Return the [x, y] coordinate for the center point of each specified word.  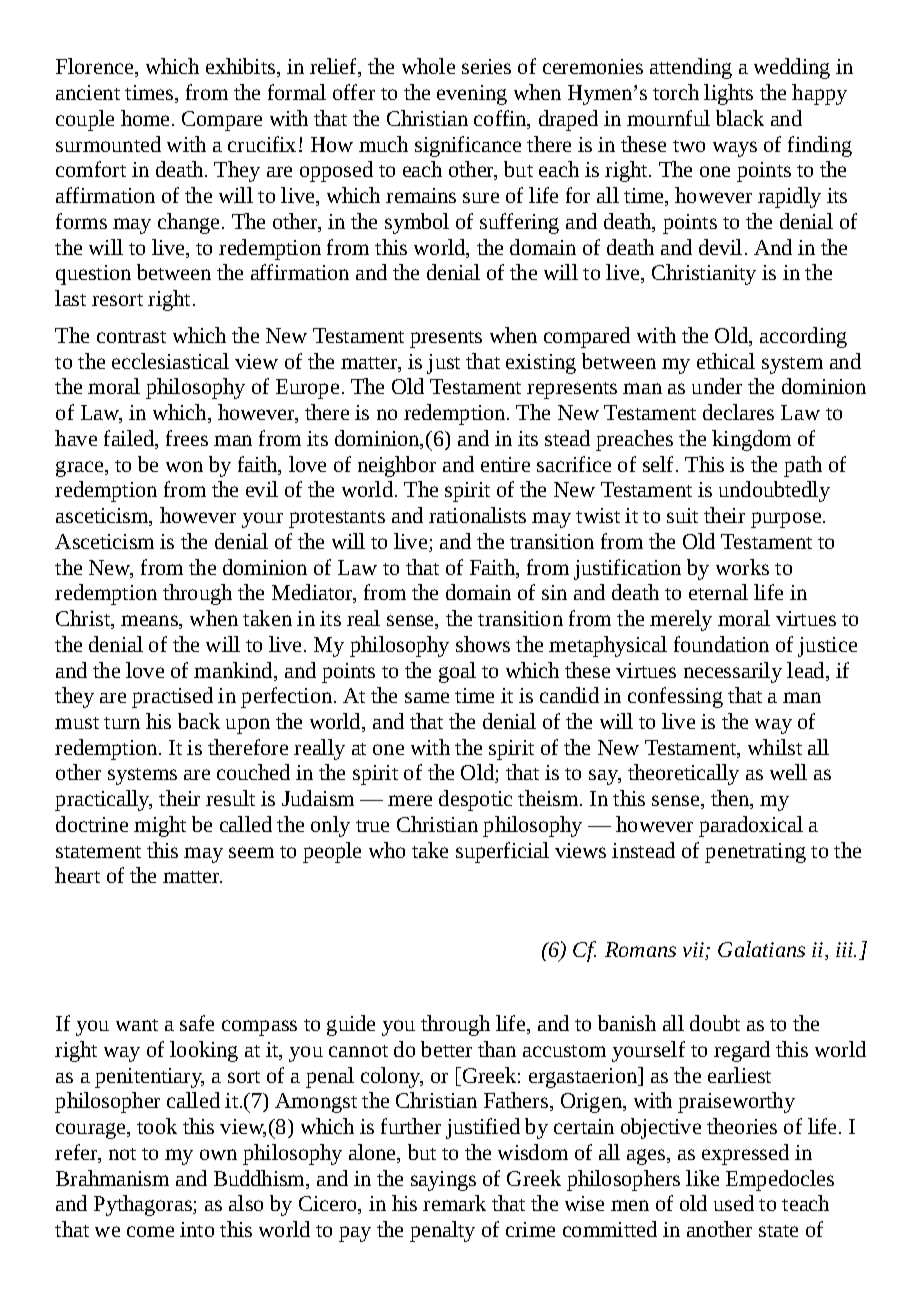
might [160, 826]
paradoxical [751, 826]
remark [454, 1203]
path [803, 466]
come [150, 1231]
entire [505, 464]
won [184, 466]
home [145, 118]
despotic [475, 800]
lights [728, 94]
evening [472, 95]
